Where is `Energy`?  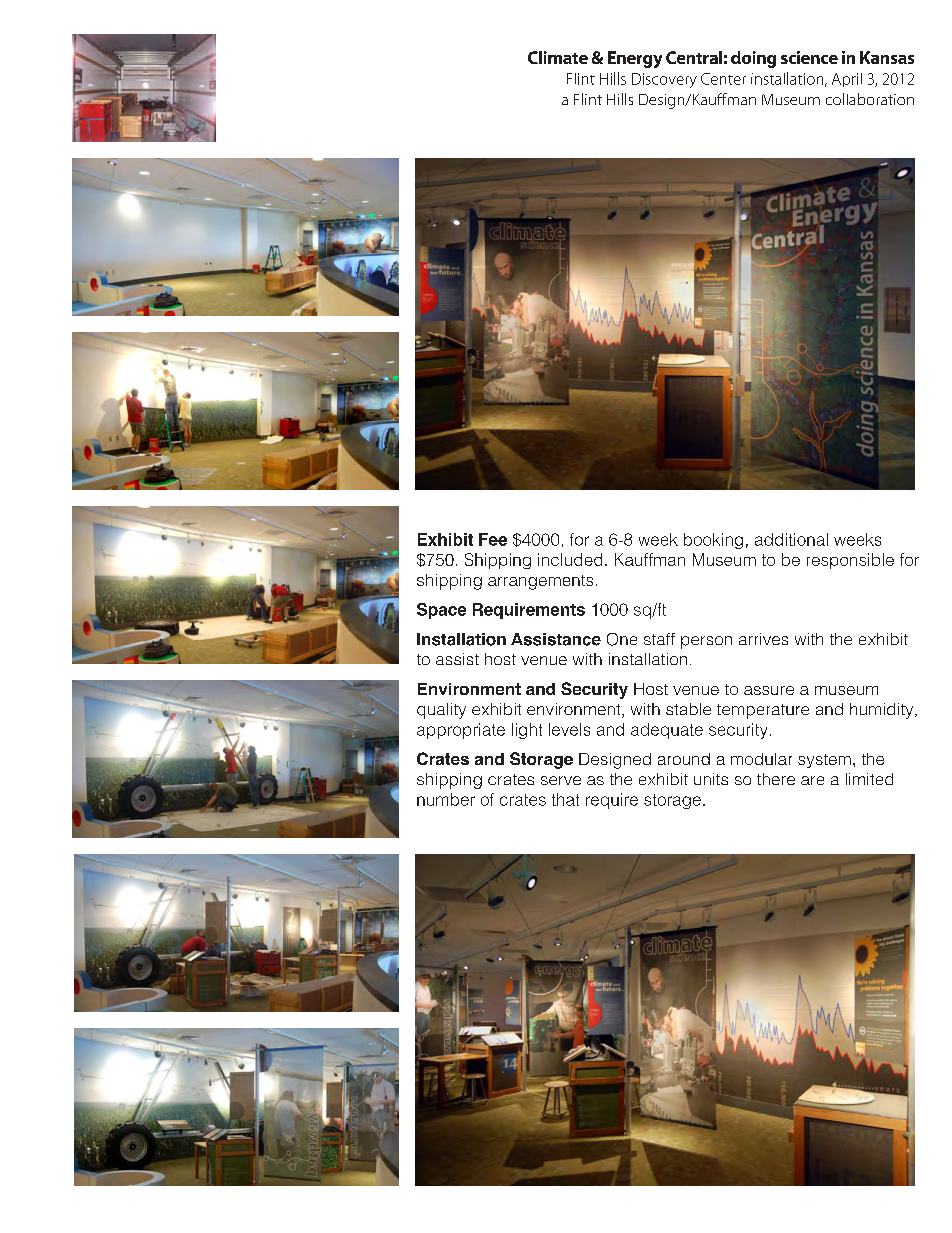 Energy is located at coordinates (635, 59).
